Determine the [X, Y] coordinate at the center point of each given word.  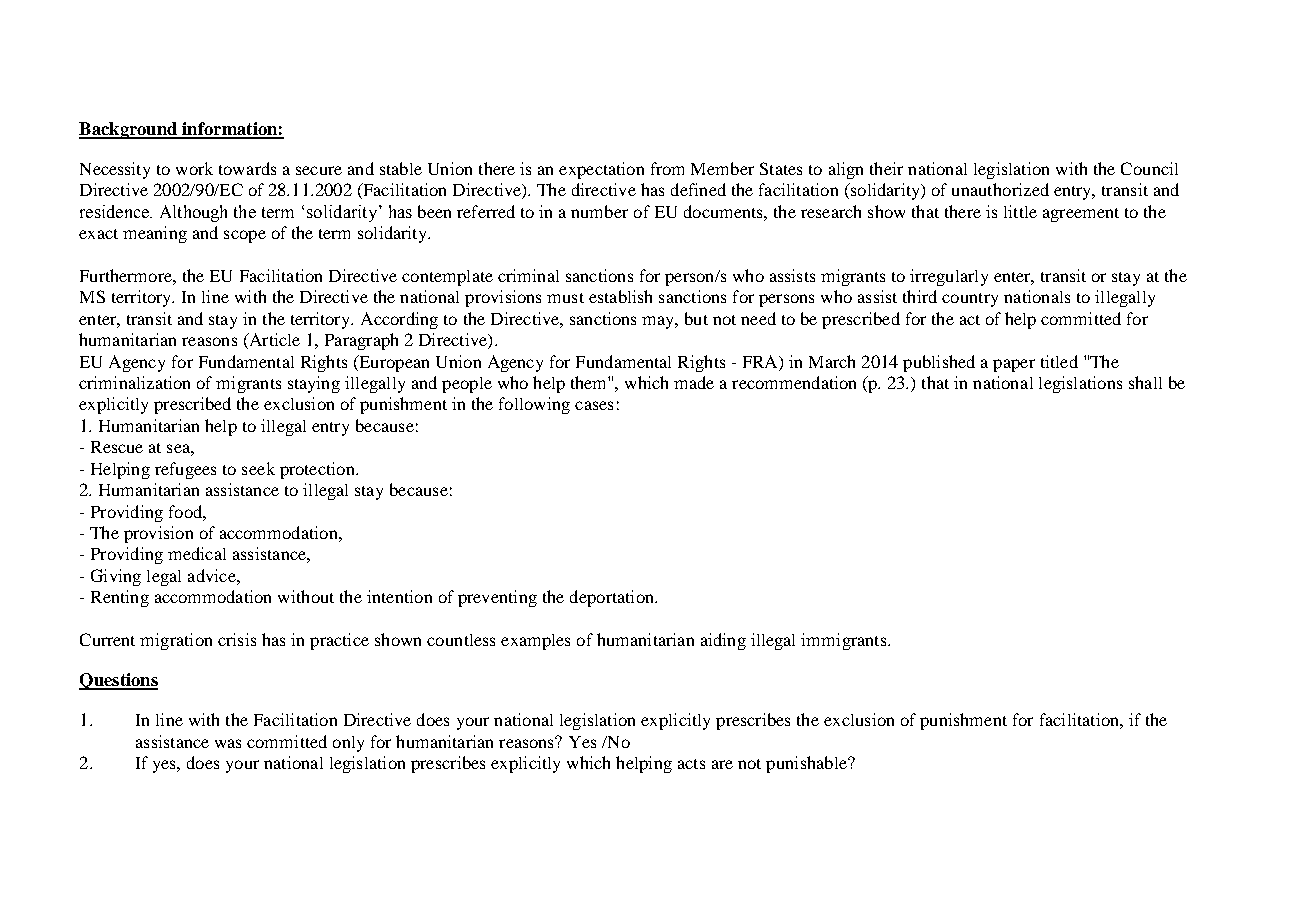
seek [258, 468]
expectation [601, 170]
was [228, 743]
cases [594, 405]
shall [1145, 382]
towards [247, 168]
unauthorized [1000, 189]
